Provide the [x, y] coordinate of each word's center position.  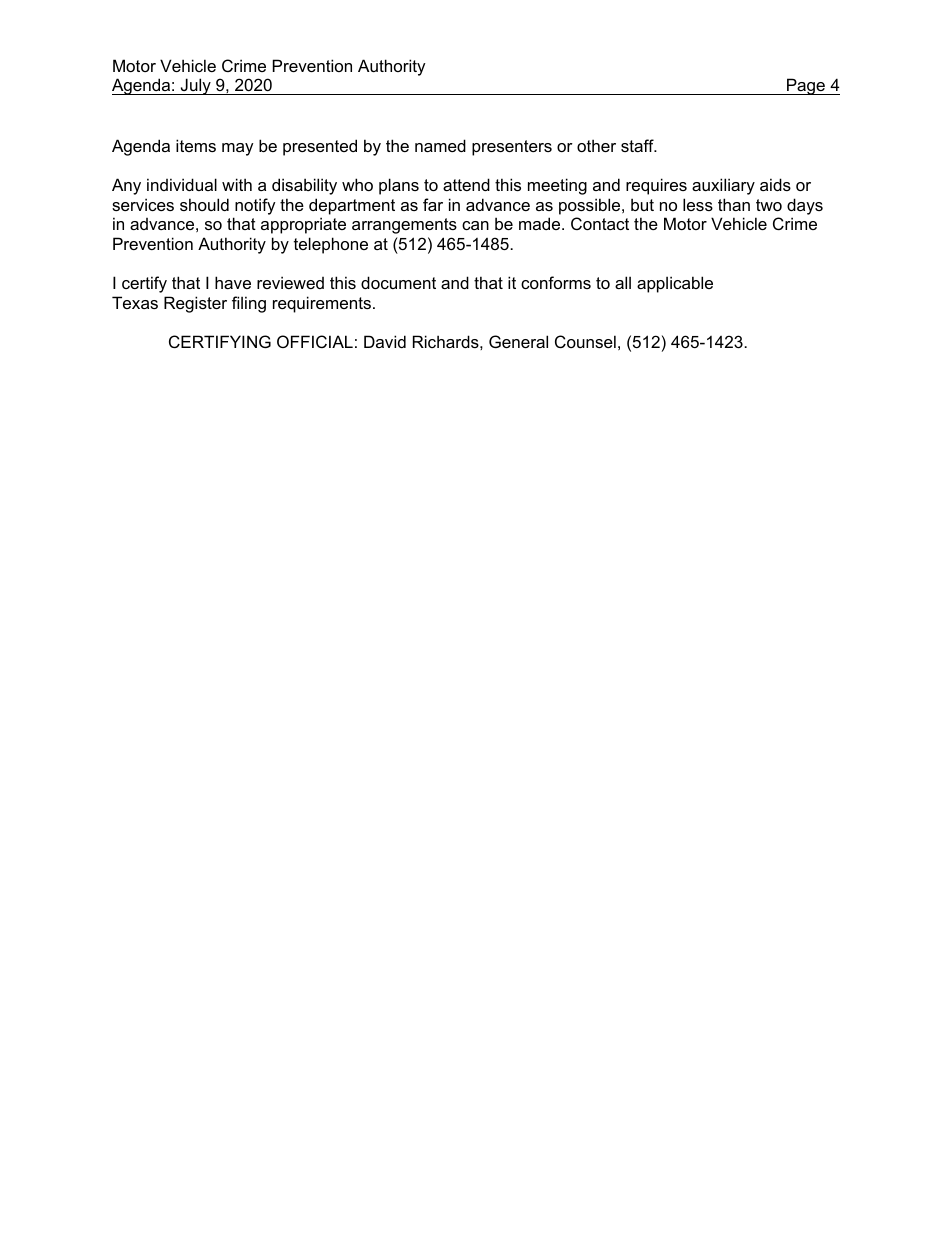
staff [638, 145]
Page [806, 86]
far [433, 204]
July [195, 86]
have [233, 282]
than [734, 204]
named [440, 145]
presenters [512, 148]
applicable [675, 284]
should [204, 204]
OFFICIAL [315, 341]
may [238, 149]
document [398, 282]
